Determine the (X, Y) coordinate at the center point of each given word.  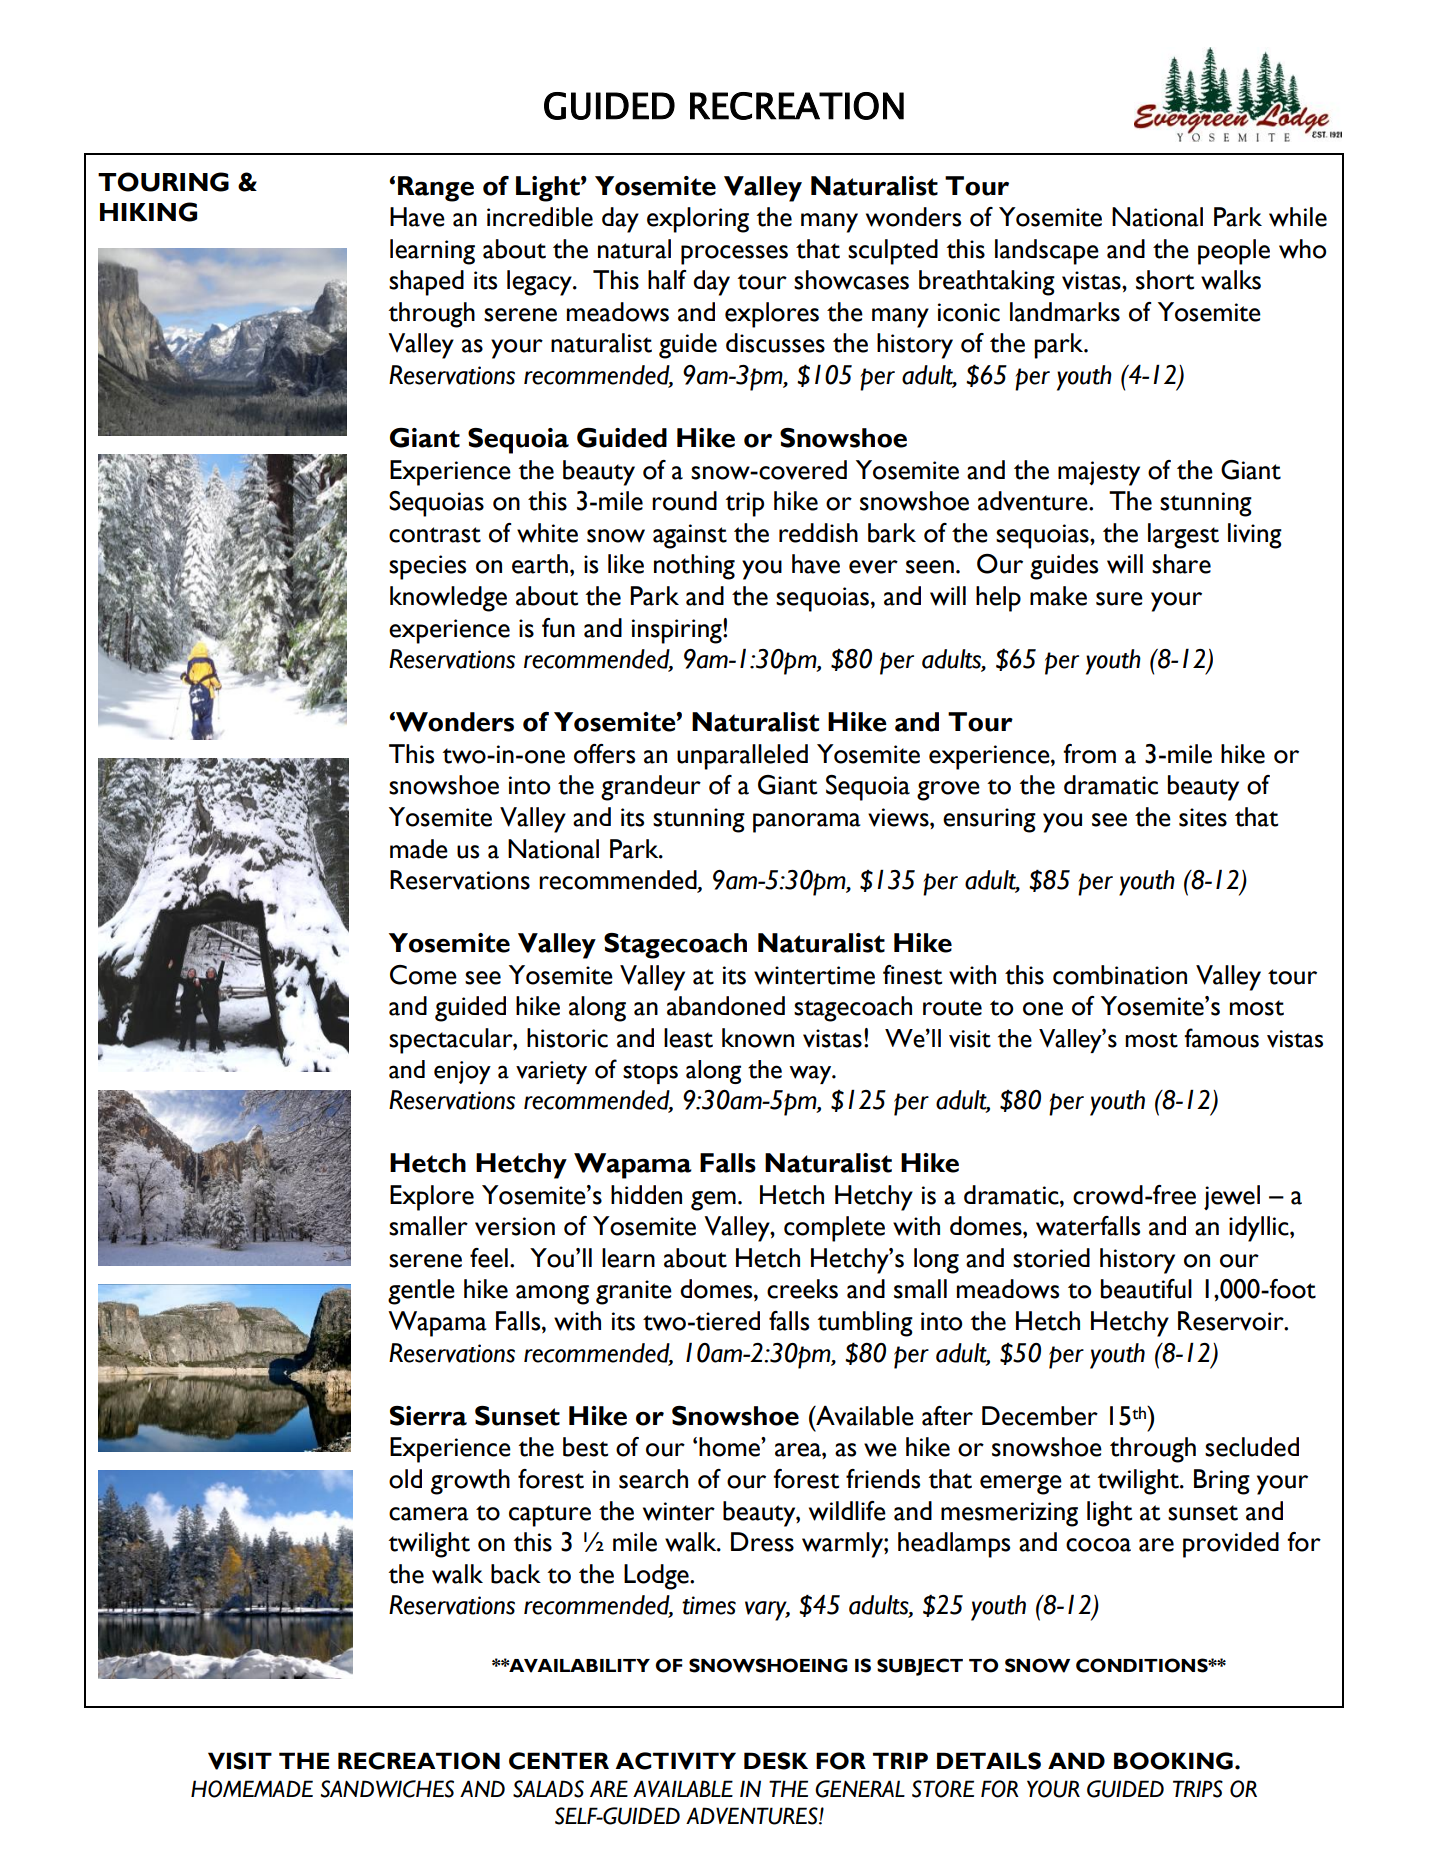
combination (1120, 975)
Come (423, 975)
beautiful (1146, 1289)
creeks (802, 1289)
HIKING (148, 212)
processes (734, 255)
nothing (694, 567)
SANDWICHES (387, 1789)
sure (1119, 599)
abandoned (726, 1006)
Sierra (428, 1416)
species (427, 567)
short (1165, 280)
